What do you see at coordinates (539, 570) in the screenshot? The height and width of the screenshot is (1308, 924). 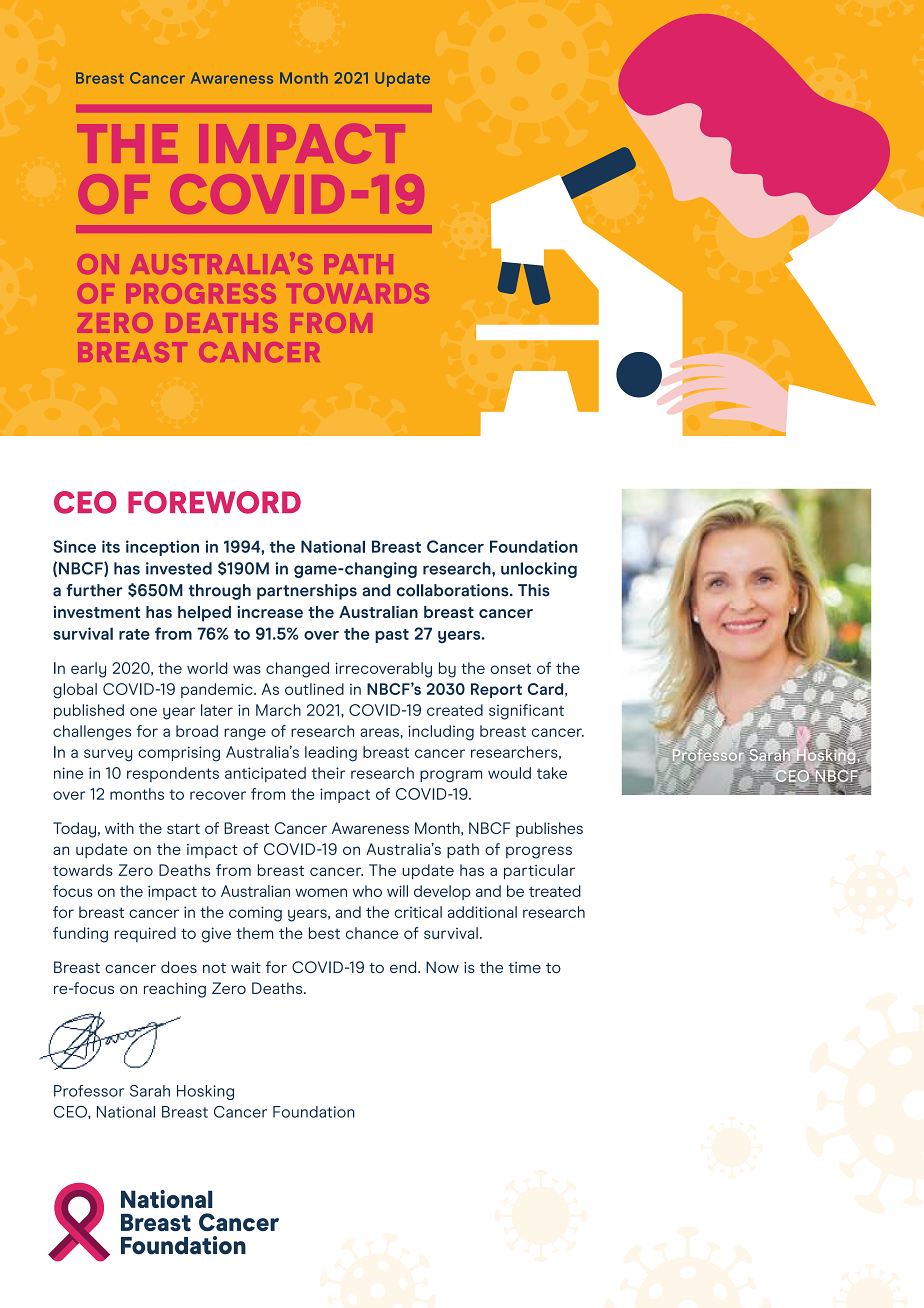 I see `unlocking` at bounding box center [539, 570].
